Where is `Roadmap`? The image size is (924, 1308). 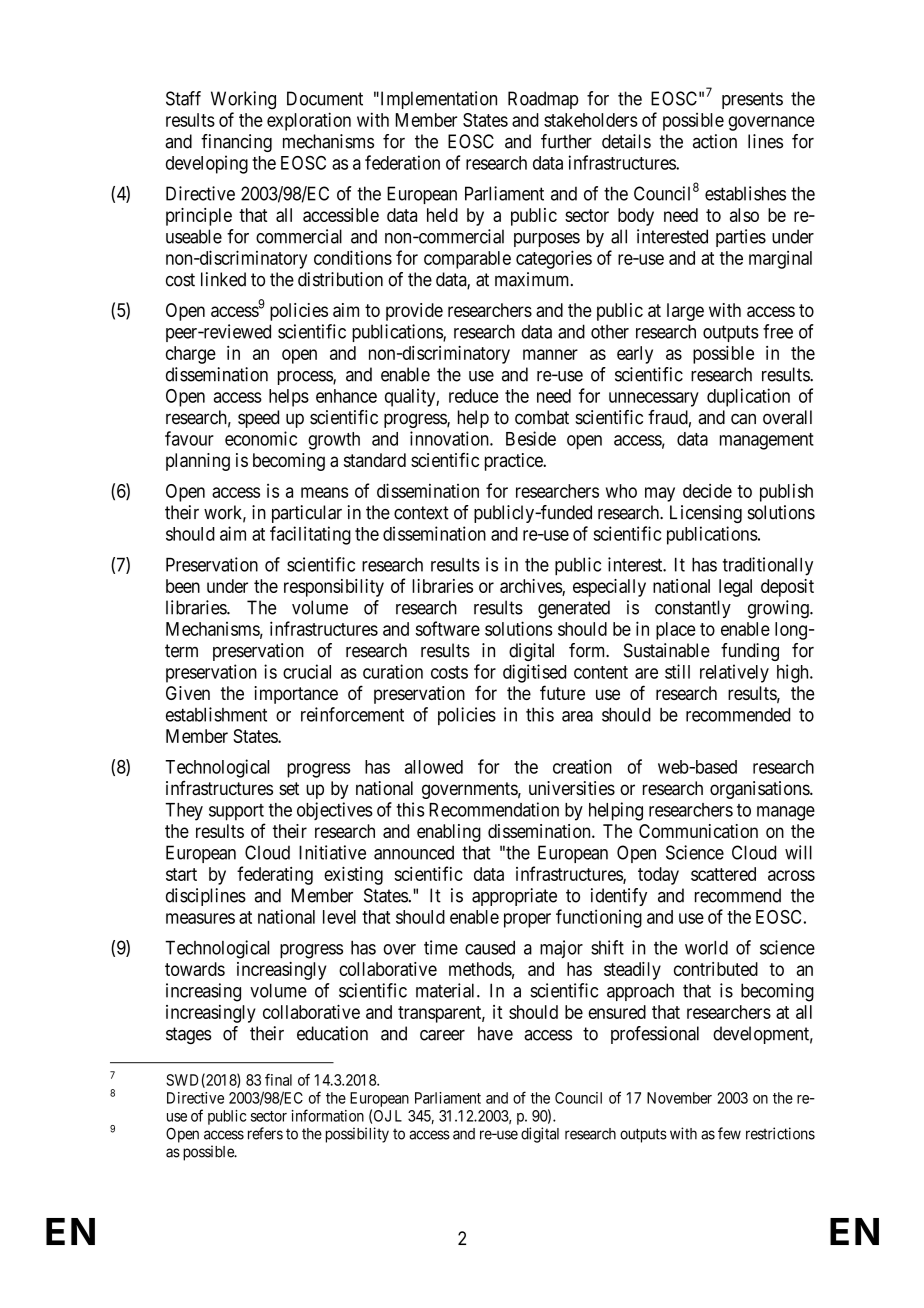
Roadmap is located at coordinates (543, 100).
